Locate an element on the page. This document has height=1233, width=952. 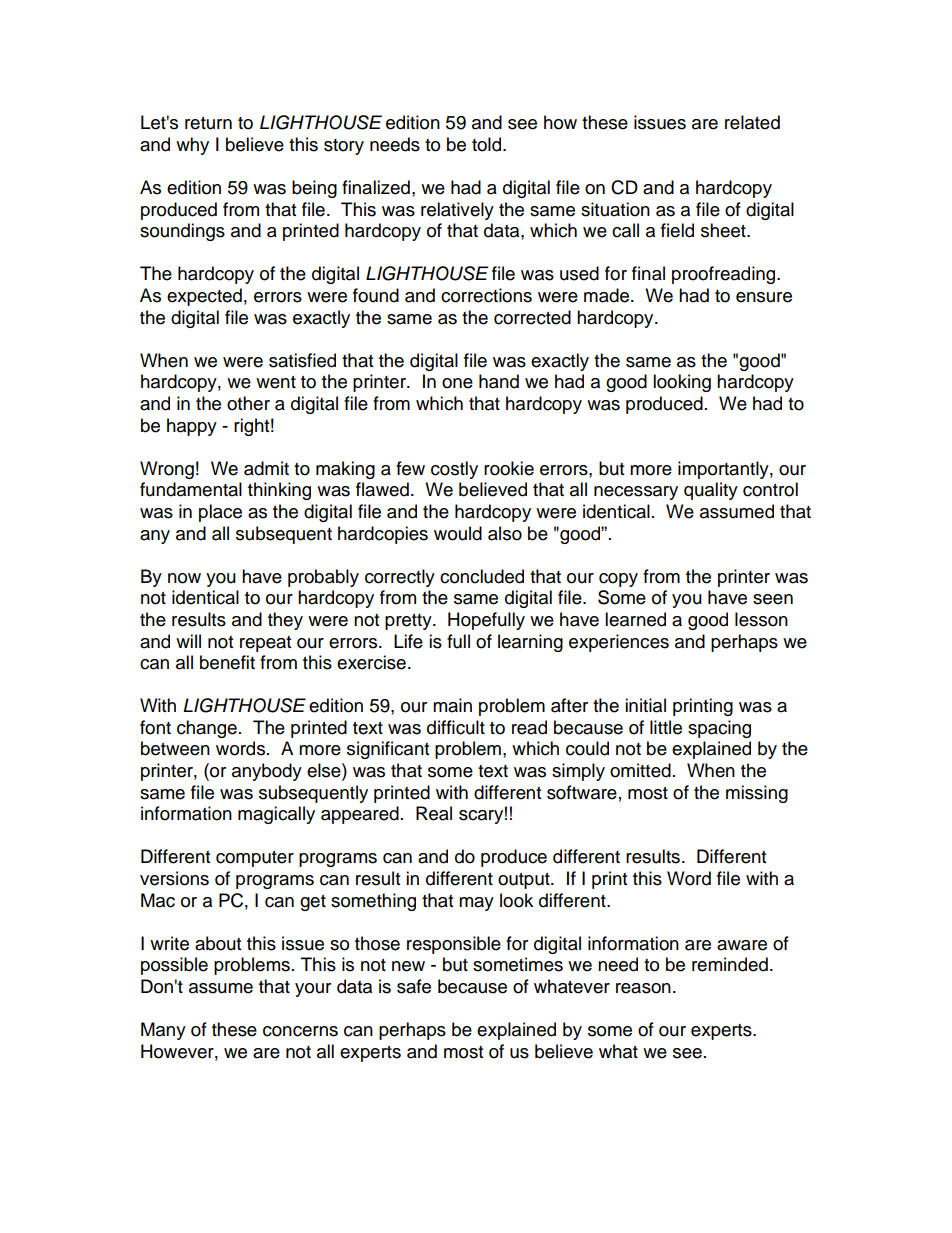
told is located at coordinates (488, 144).
